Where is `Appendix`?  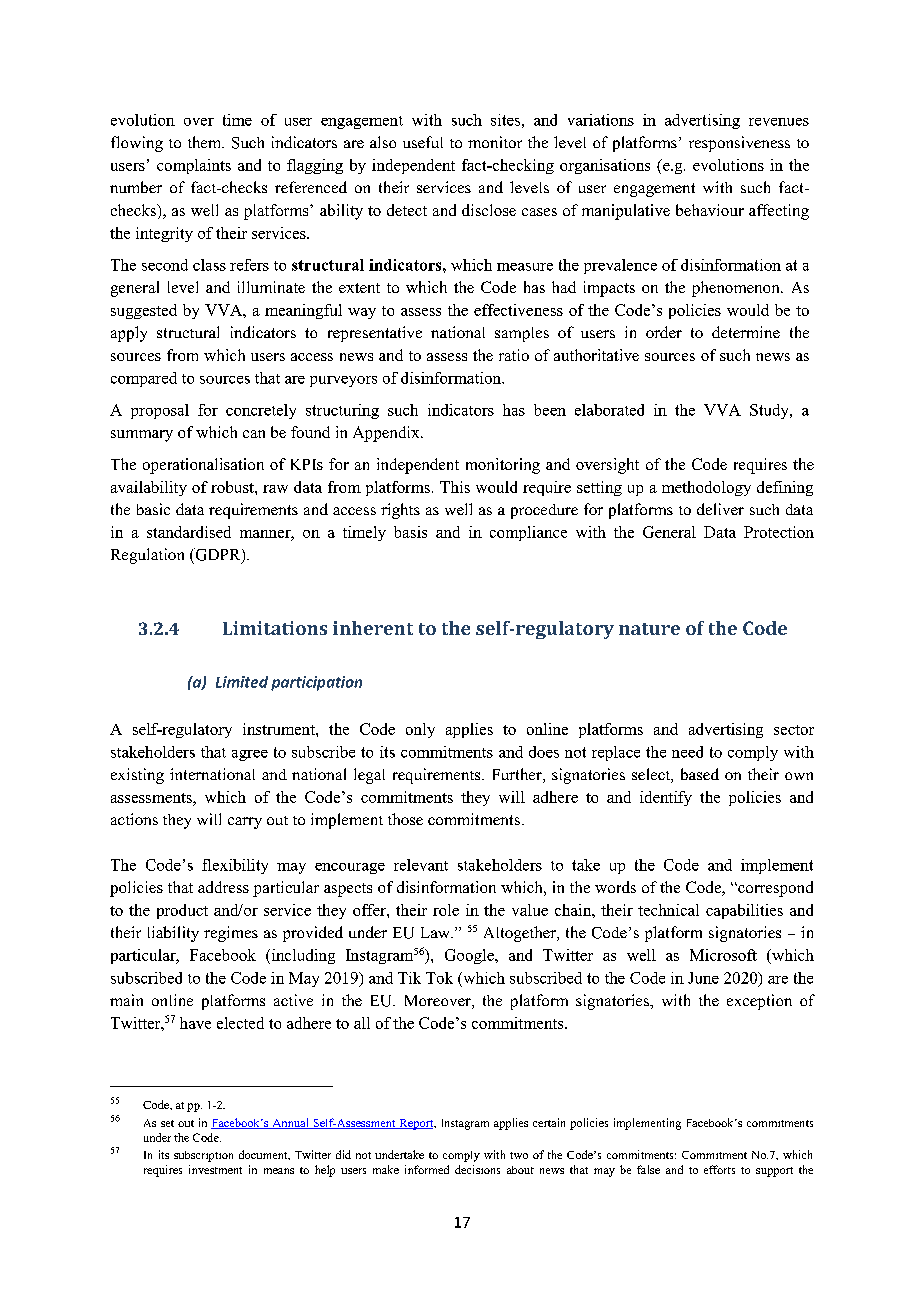
Appendix is located at coordinates (387, 434).
